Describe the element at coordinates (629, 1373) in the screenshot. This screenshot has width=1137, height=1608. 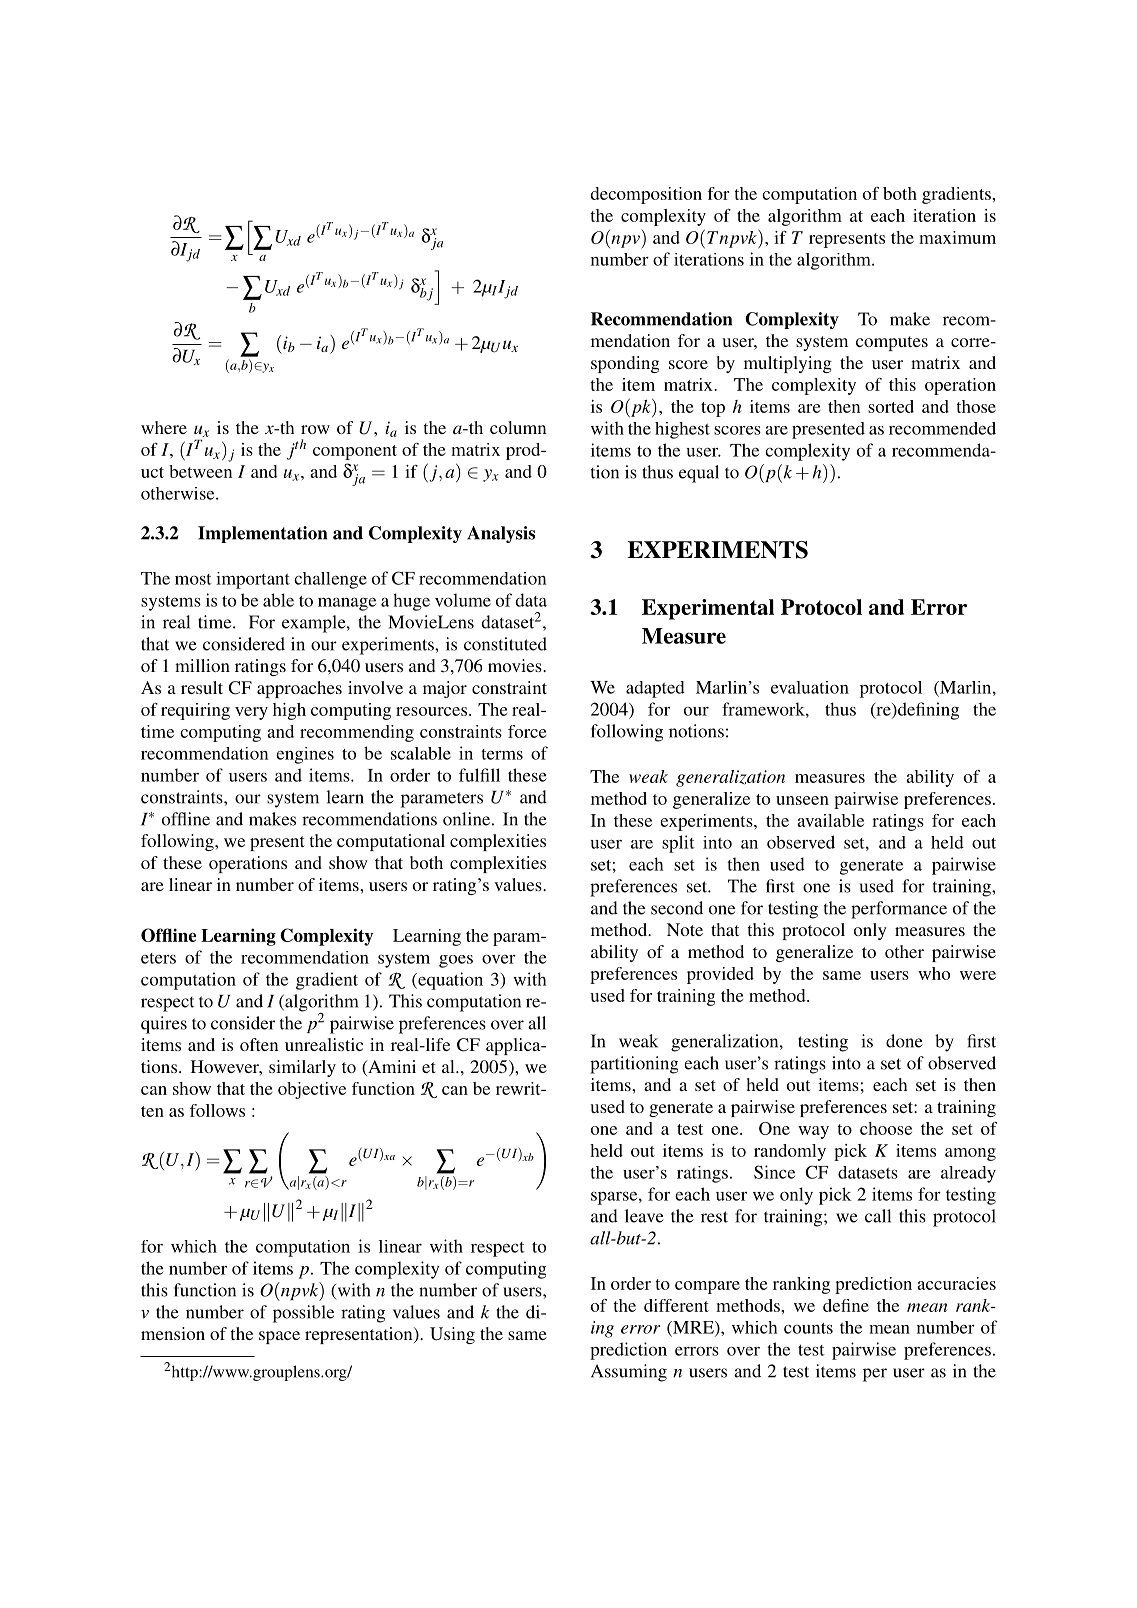
I see `Assuming` at that location.
